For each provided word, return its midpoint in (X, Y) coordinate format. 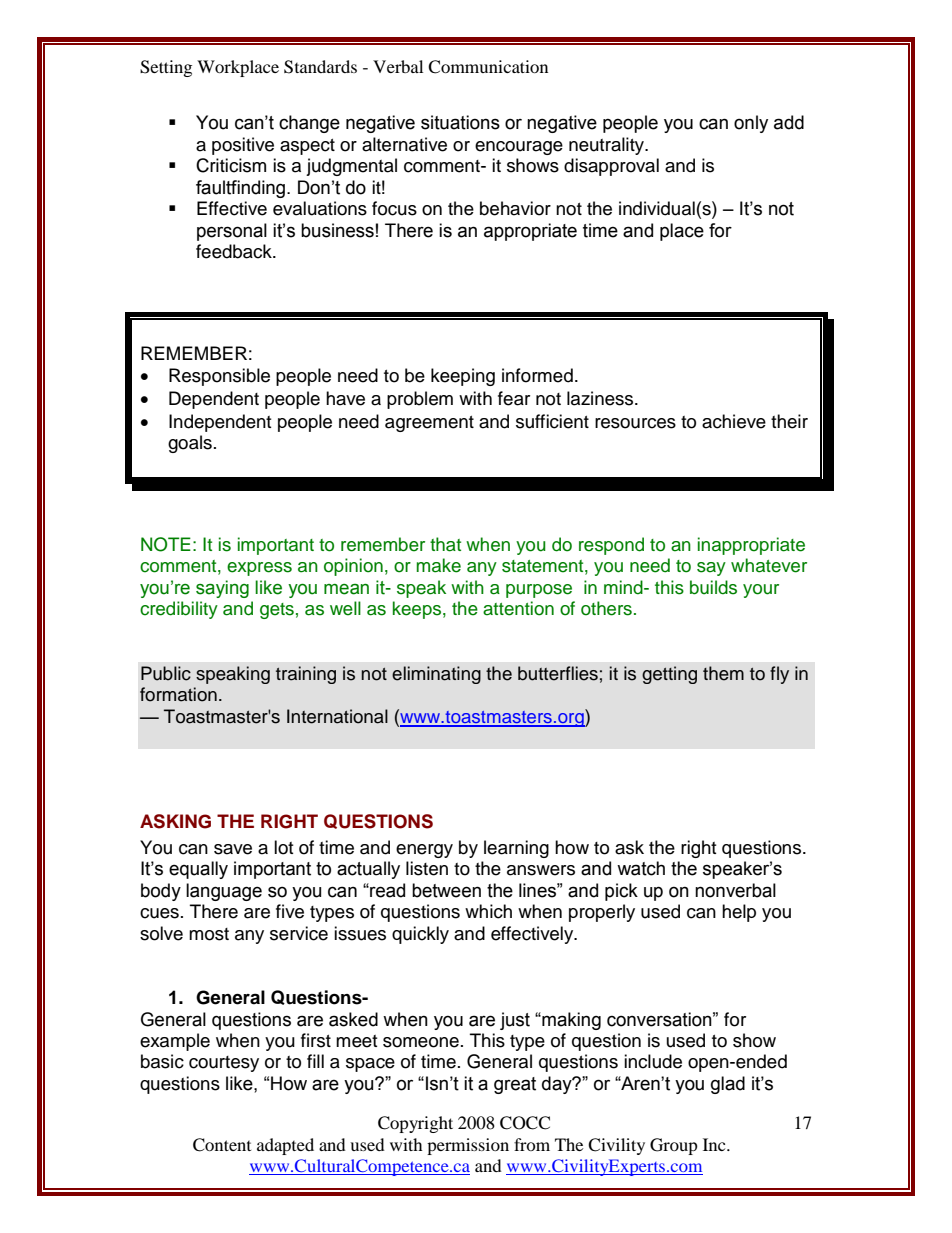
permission (468, 1146)
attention (518, 608)
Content (222, 1145)
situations (460, 122)
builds (713, 587)
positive (243, 146)
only (751, 124)
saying (222, 589)
